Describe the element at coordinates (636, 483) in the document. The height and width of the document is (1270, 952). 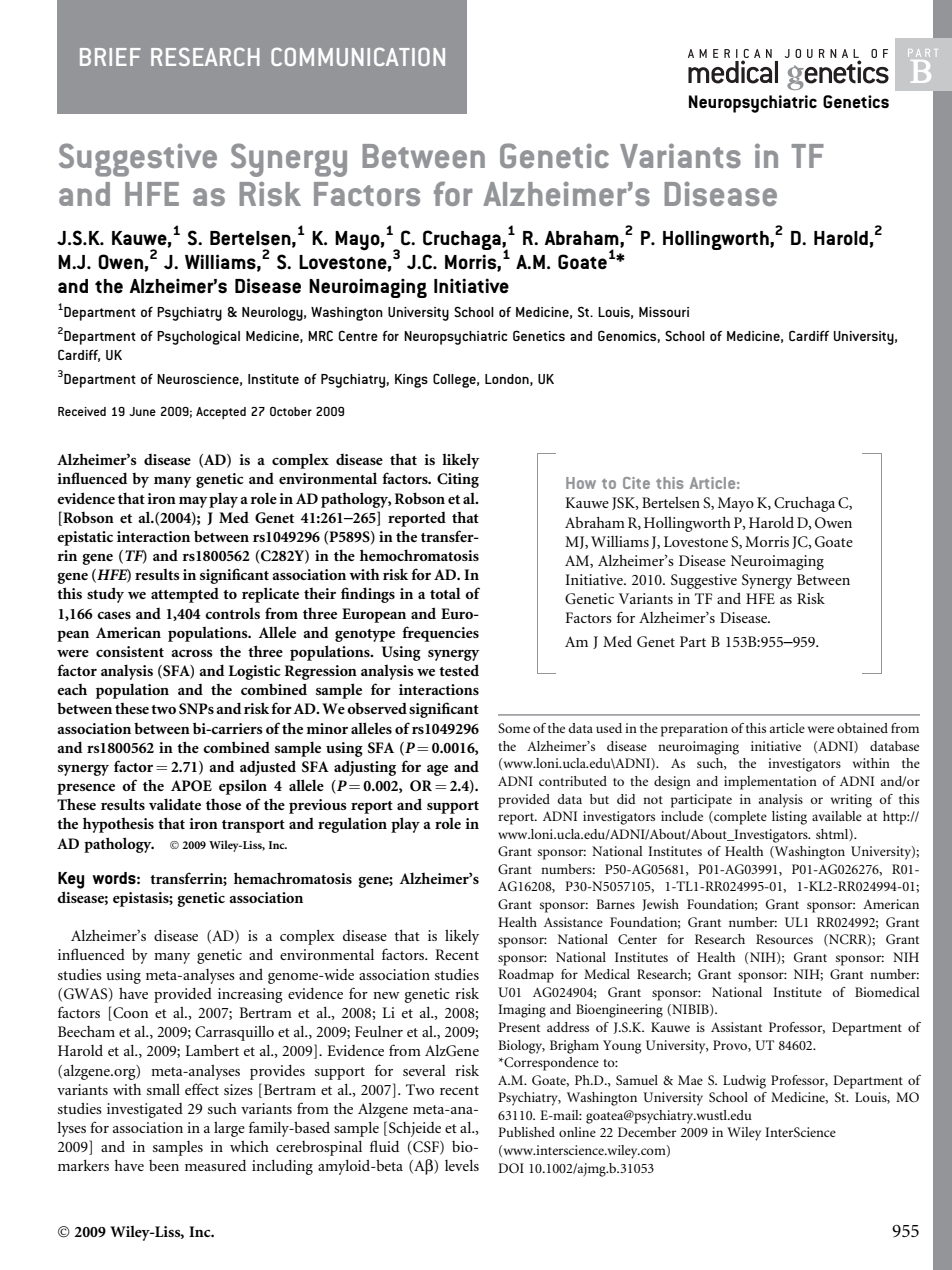
I see `Cite` at that location.
